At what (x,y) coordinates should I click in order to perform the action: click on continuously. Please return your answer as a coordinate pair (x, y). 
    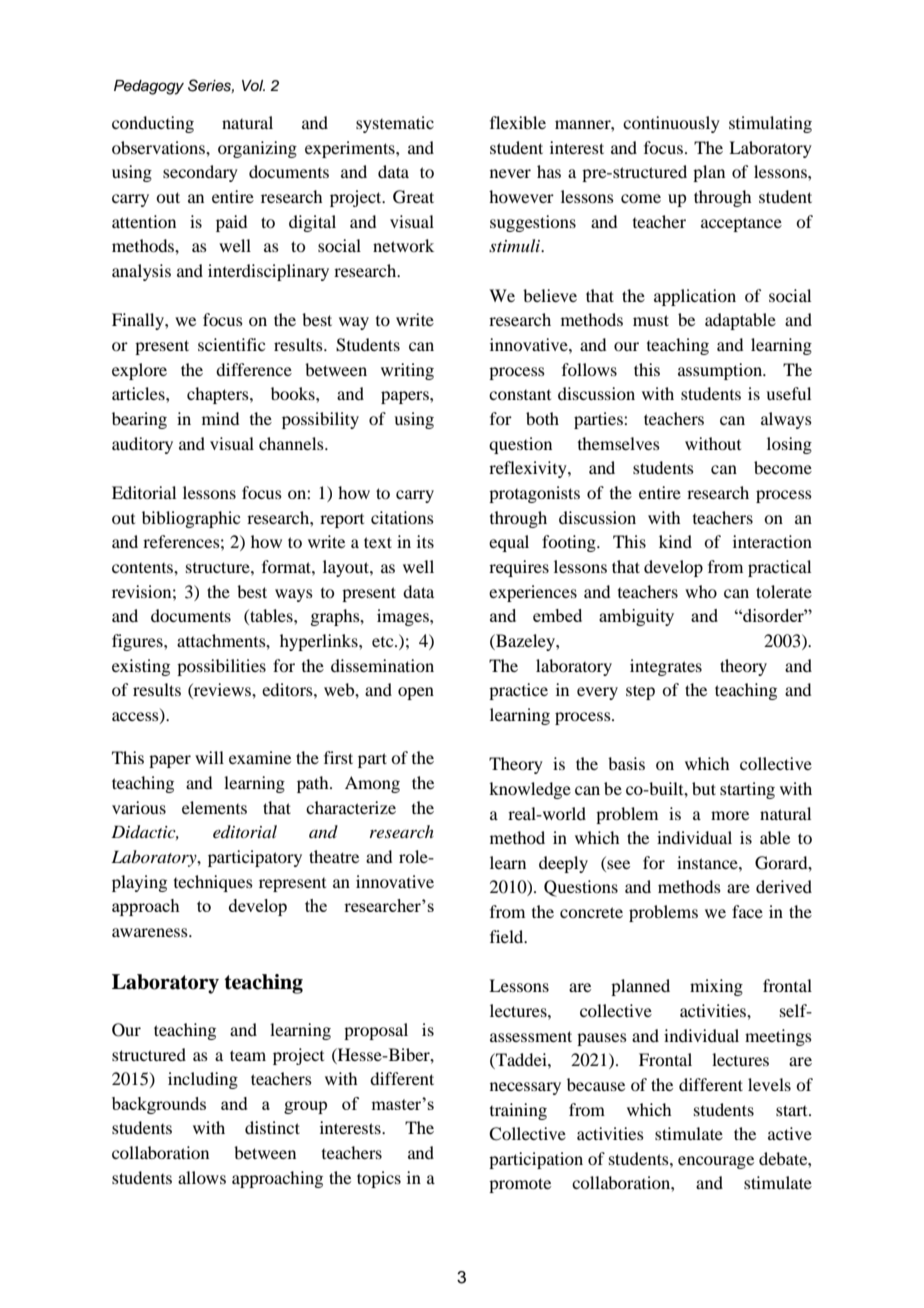
    Looking at the image, I should click on (671, 124).
